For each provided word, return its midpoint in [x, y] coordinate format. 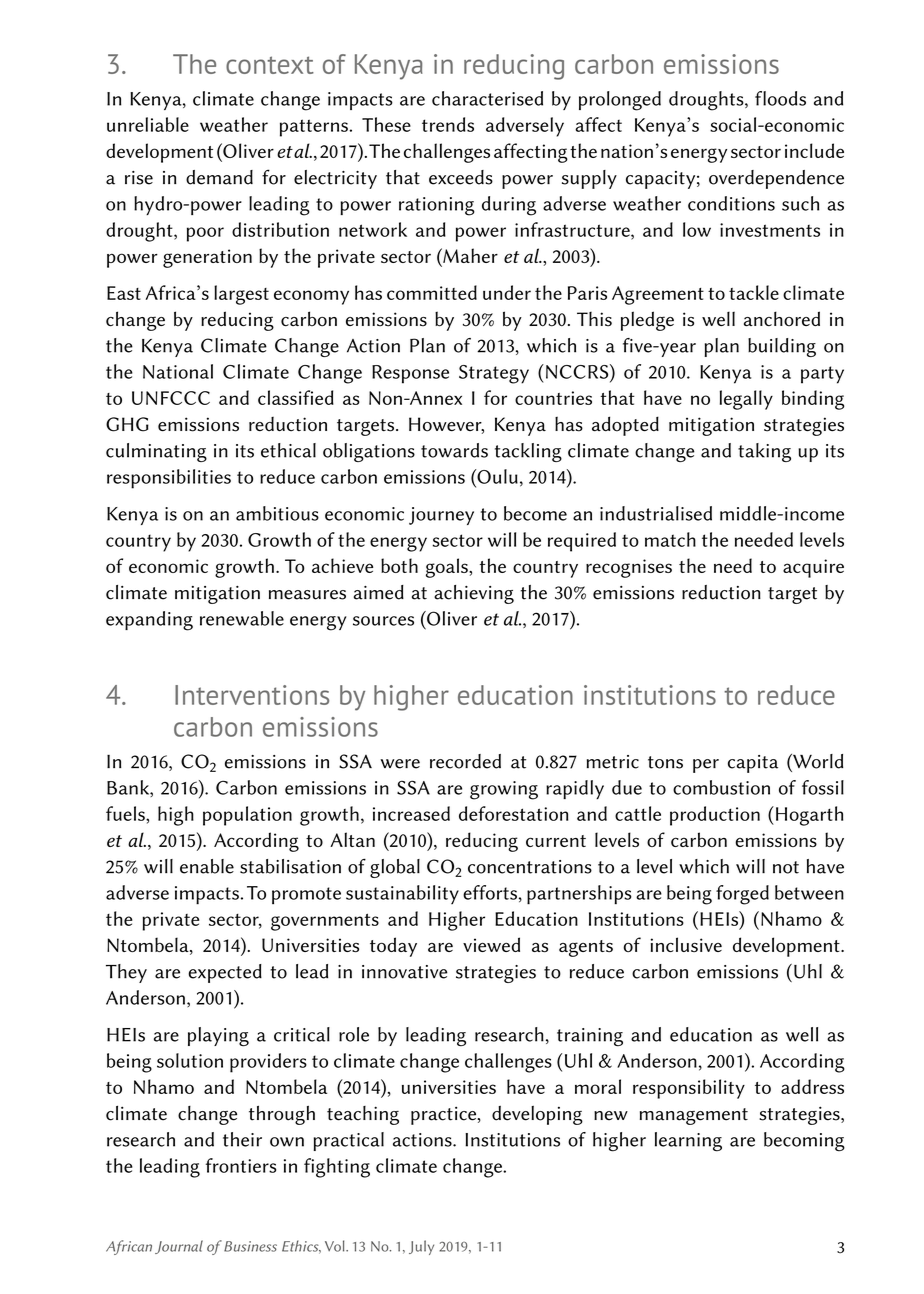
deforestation [513, 813]
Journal [179, 1247]
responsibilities [169, 479]
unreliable [148, 124]
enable [207, 866]
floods [780, 98]
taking [764, 452]
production [715, 816]
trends [448, 124]
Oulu [496, 476]
